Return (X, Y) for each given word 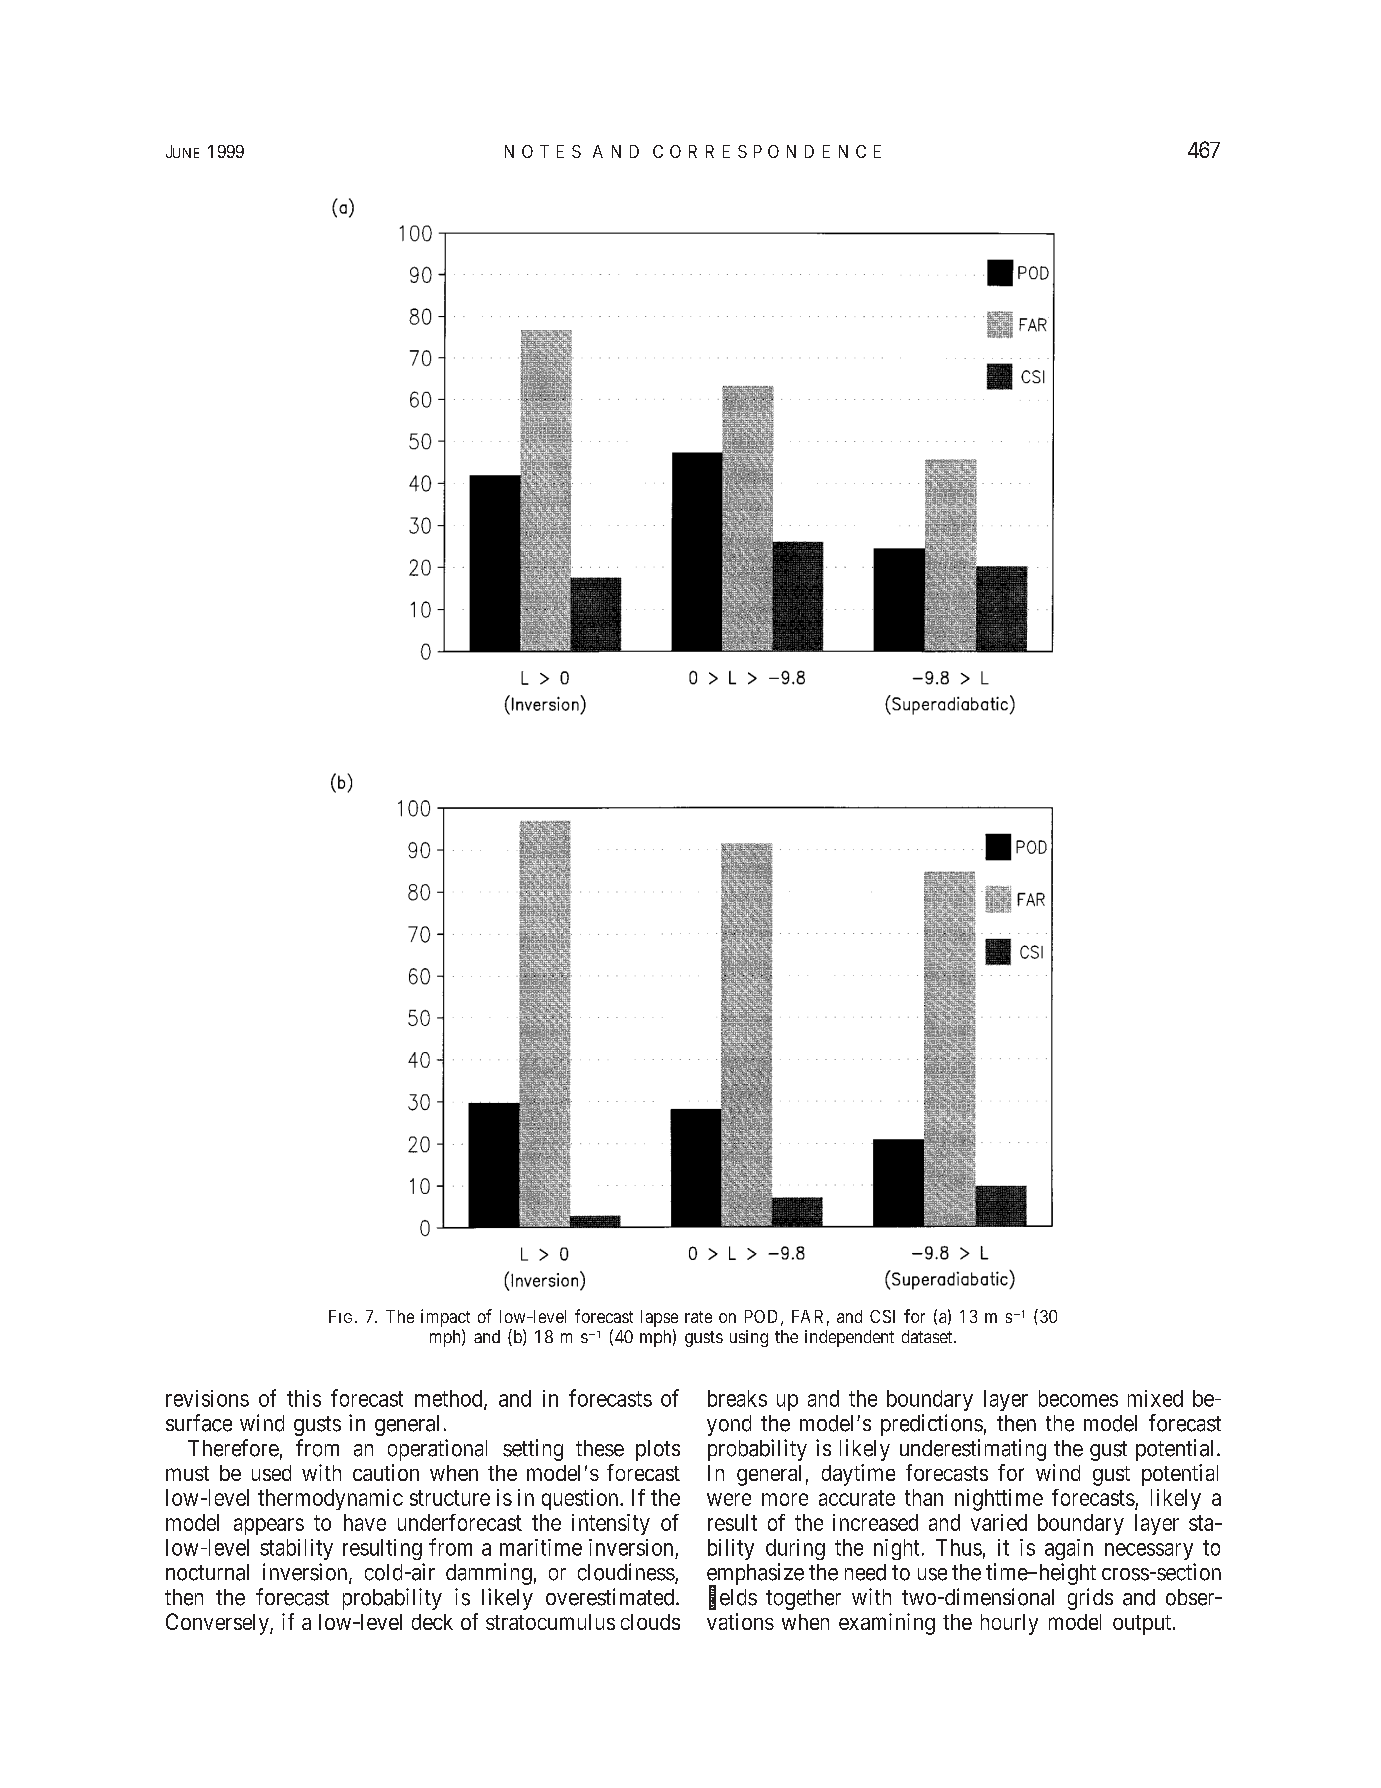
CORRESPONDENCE (767, 151)
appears (269, 1526)
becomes (1078, 1398)
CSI (882, 1316)
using (749, 1338)
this (304, 1398)
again (1069, 1549)
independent (849, 1338)
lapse (659, 1318)
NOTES (543, 151)
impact (445, 1318)
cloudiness (626, 1572)
